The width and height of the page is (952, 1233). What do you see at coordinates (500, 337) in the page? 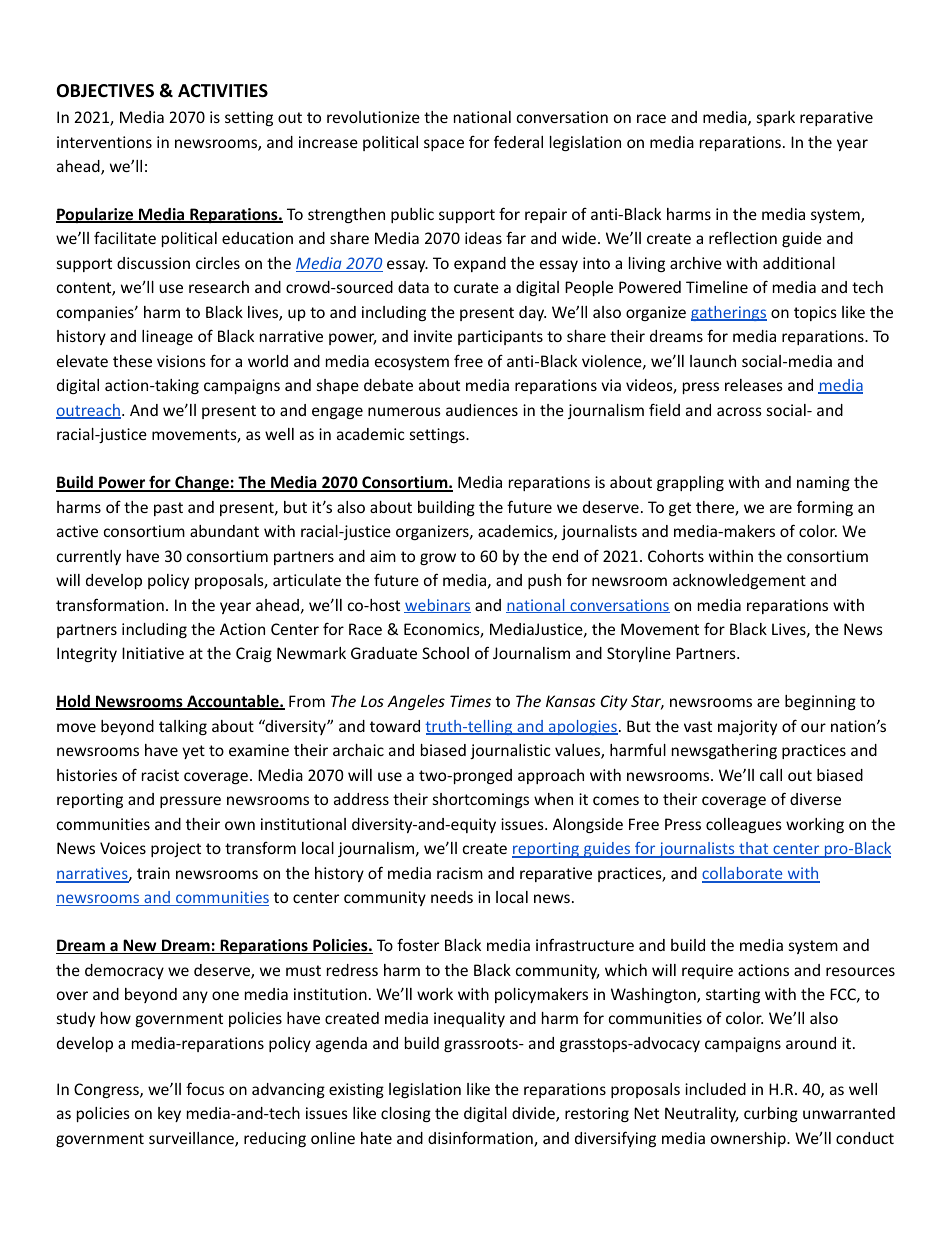
I see `participants` at bounding box center [500, 337].
